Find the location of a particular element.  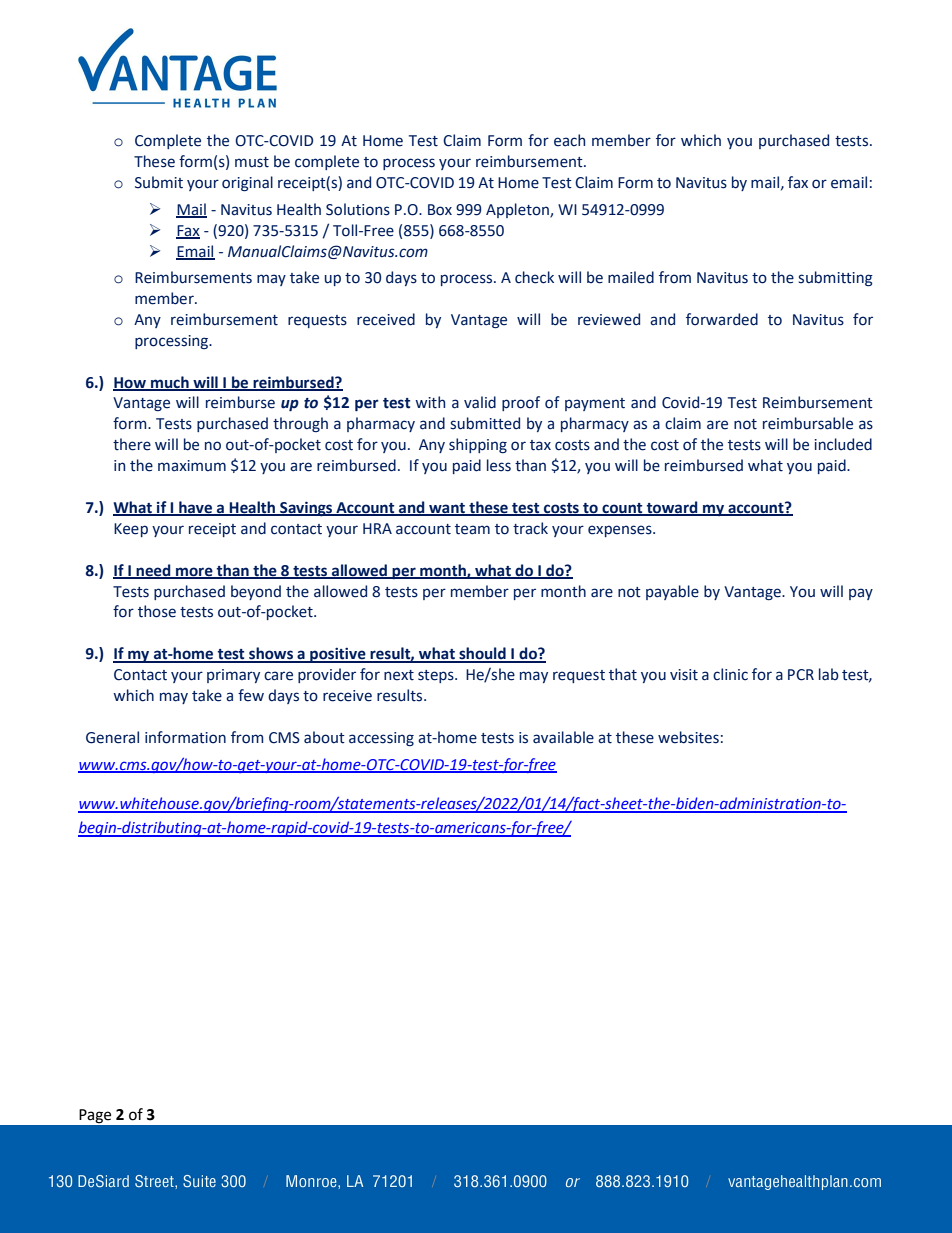

maximum is located at coordinates (192, 466).
